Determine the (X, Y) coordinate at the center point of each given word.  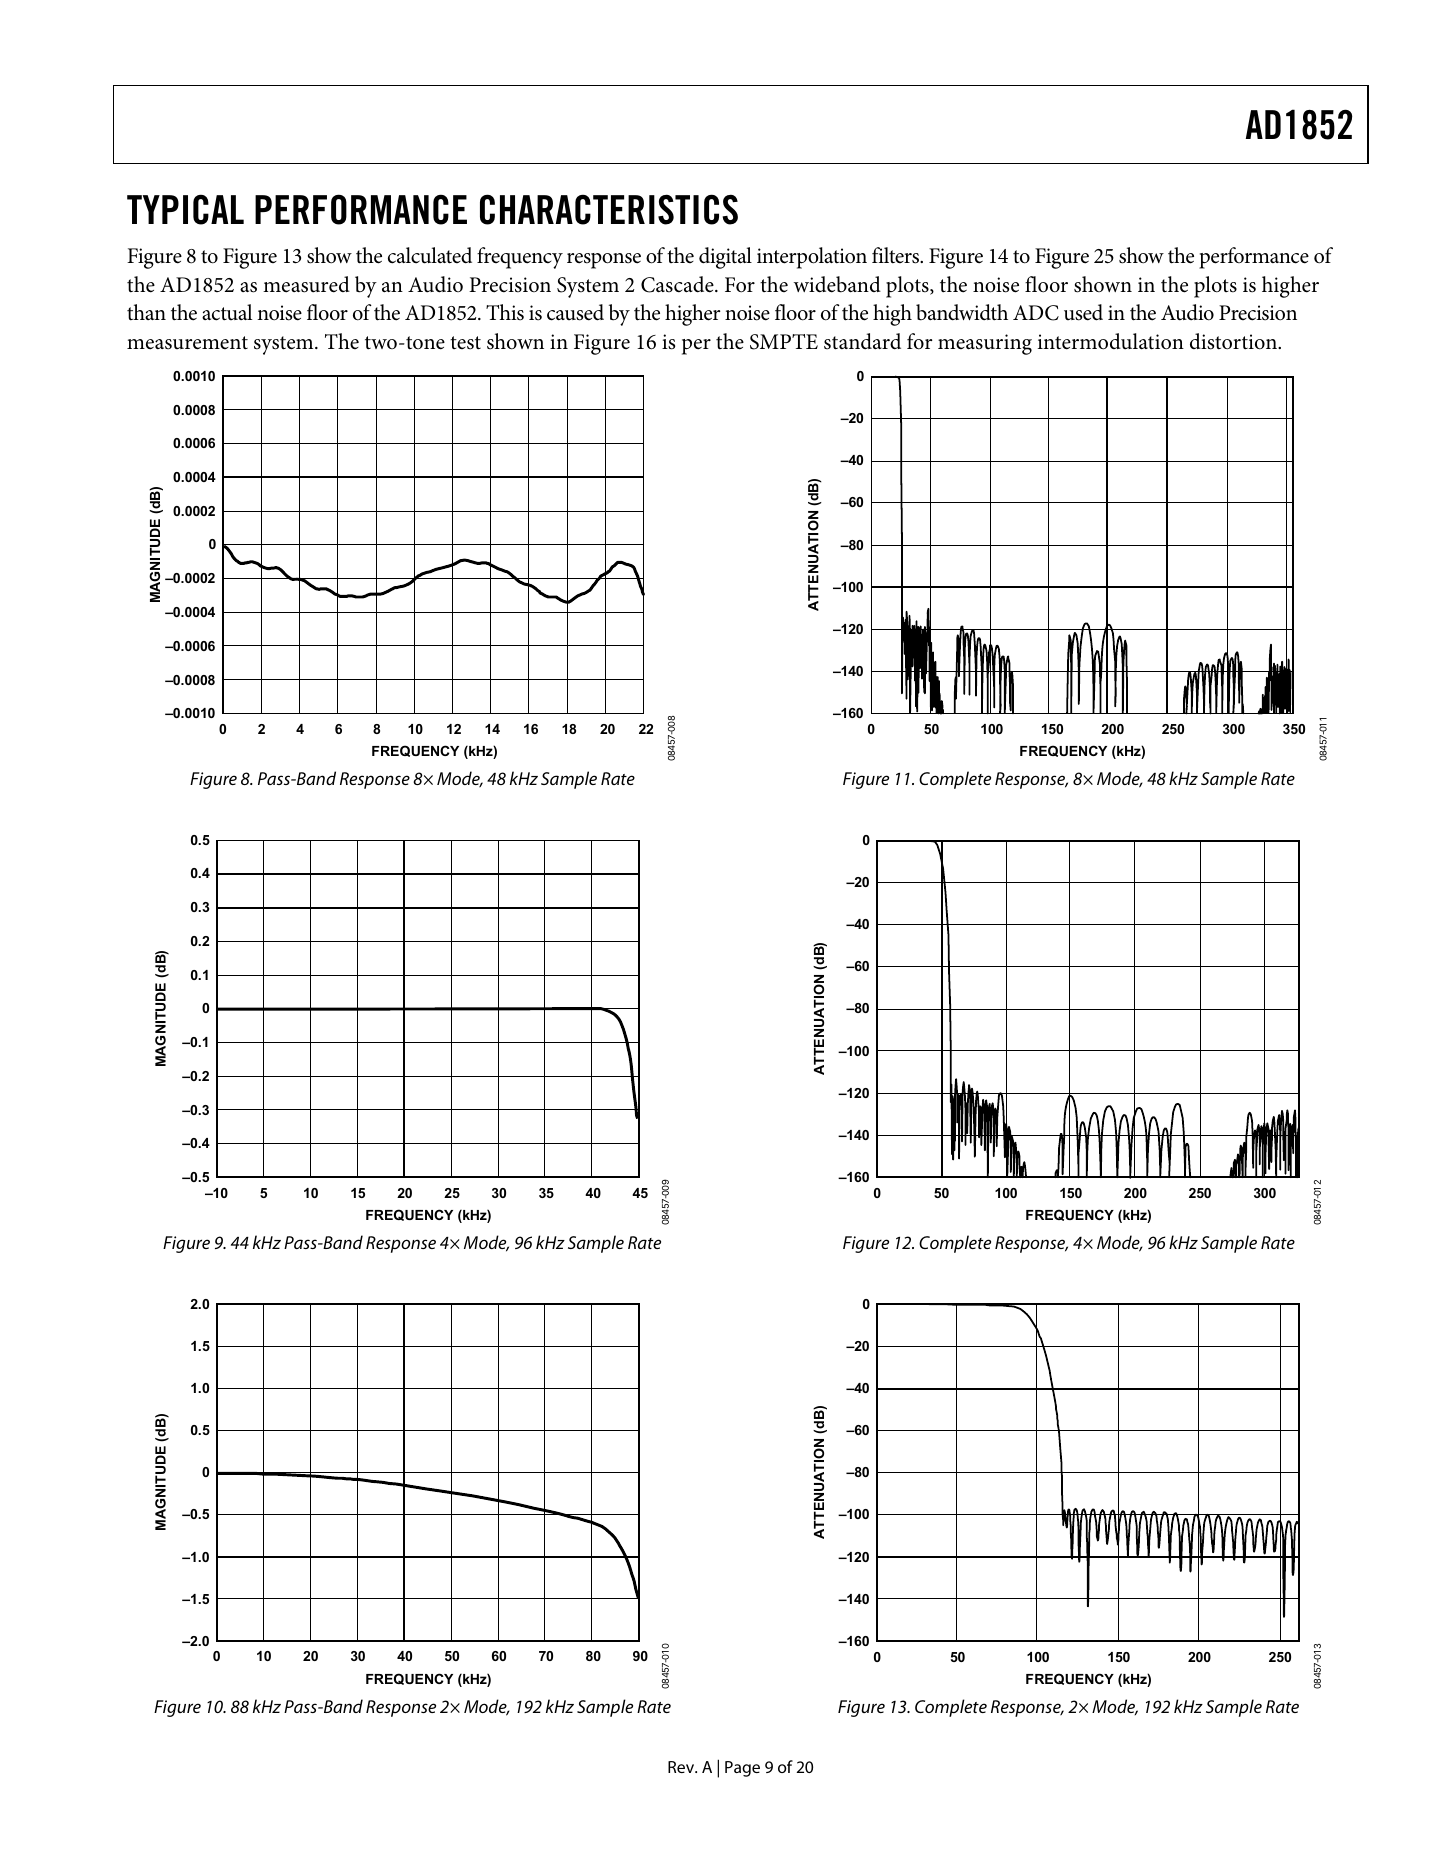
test (465, 343)
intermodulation (1111, 341)
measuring (985, 344)
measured (306, 284)
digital (725, 258)
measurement (187, 343)
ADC (1036, 313)
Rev (682, 1767)
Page (742, 1769)
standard (862, 341)
